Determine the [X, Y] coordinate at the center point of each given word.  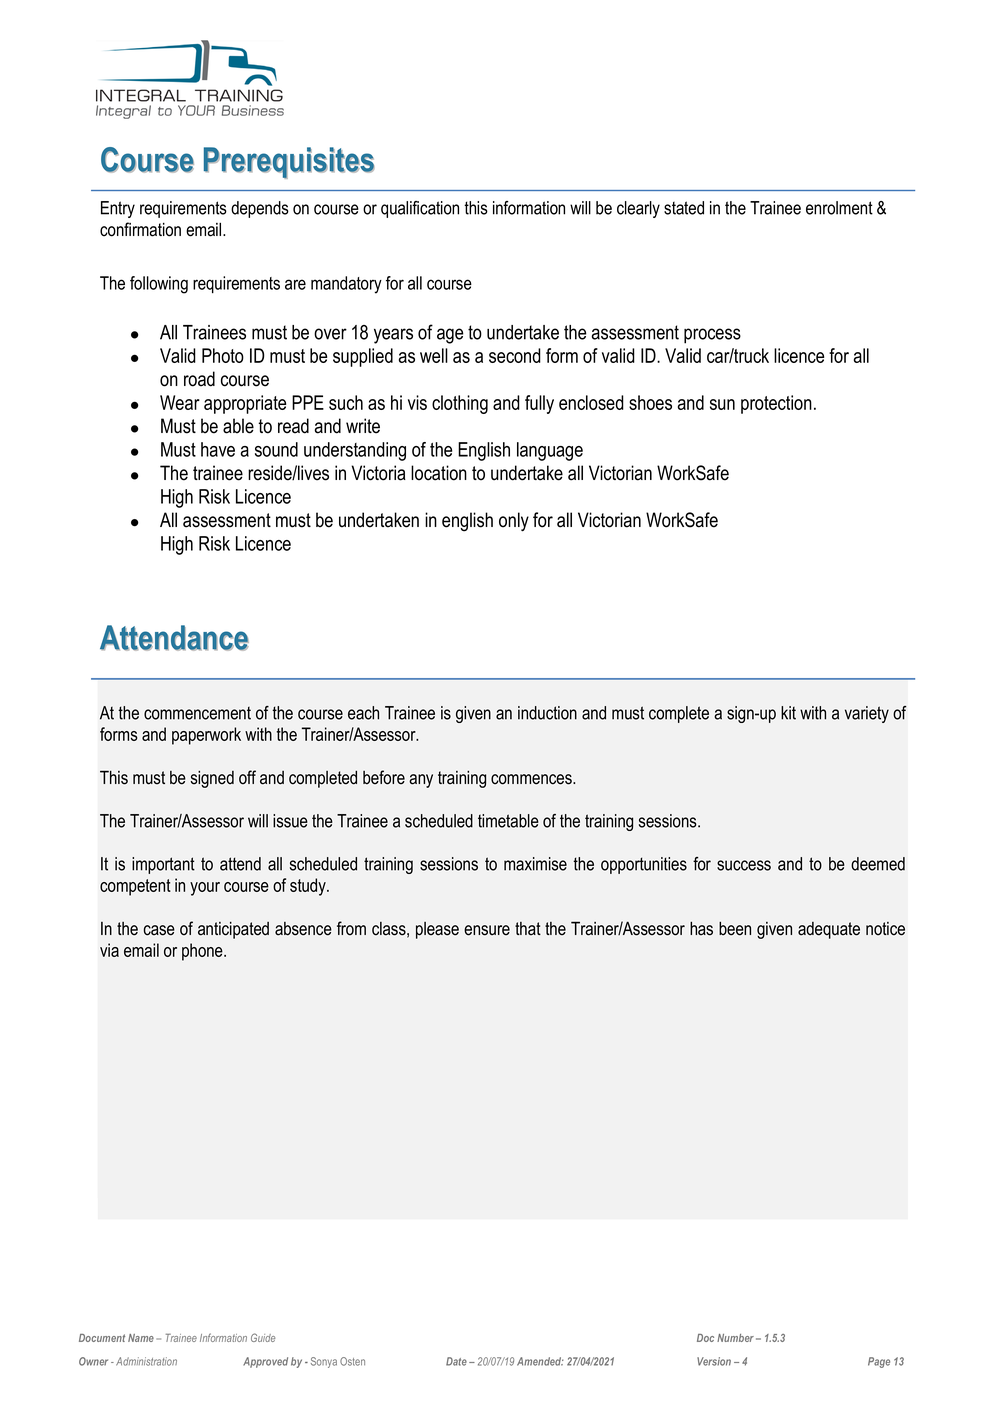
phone [203, 952]
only [514, 522]
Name [141, 1338]
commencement [197, 713]
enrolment [839, 208]
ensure [487, 930]
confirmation [140, 229]
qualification [420, 209]
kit [788, 713]
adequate [829, 930]
